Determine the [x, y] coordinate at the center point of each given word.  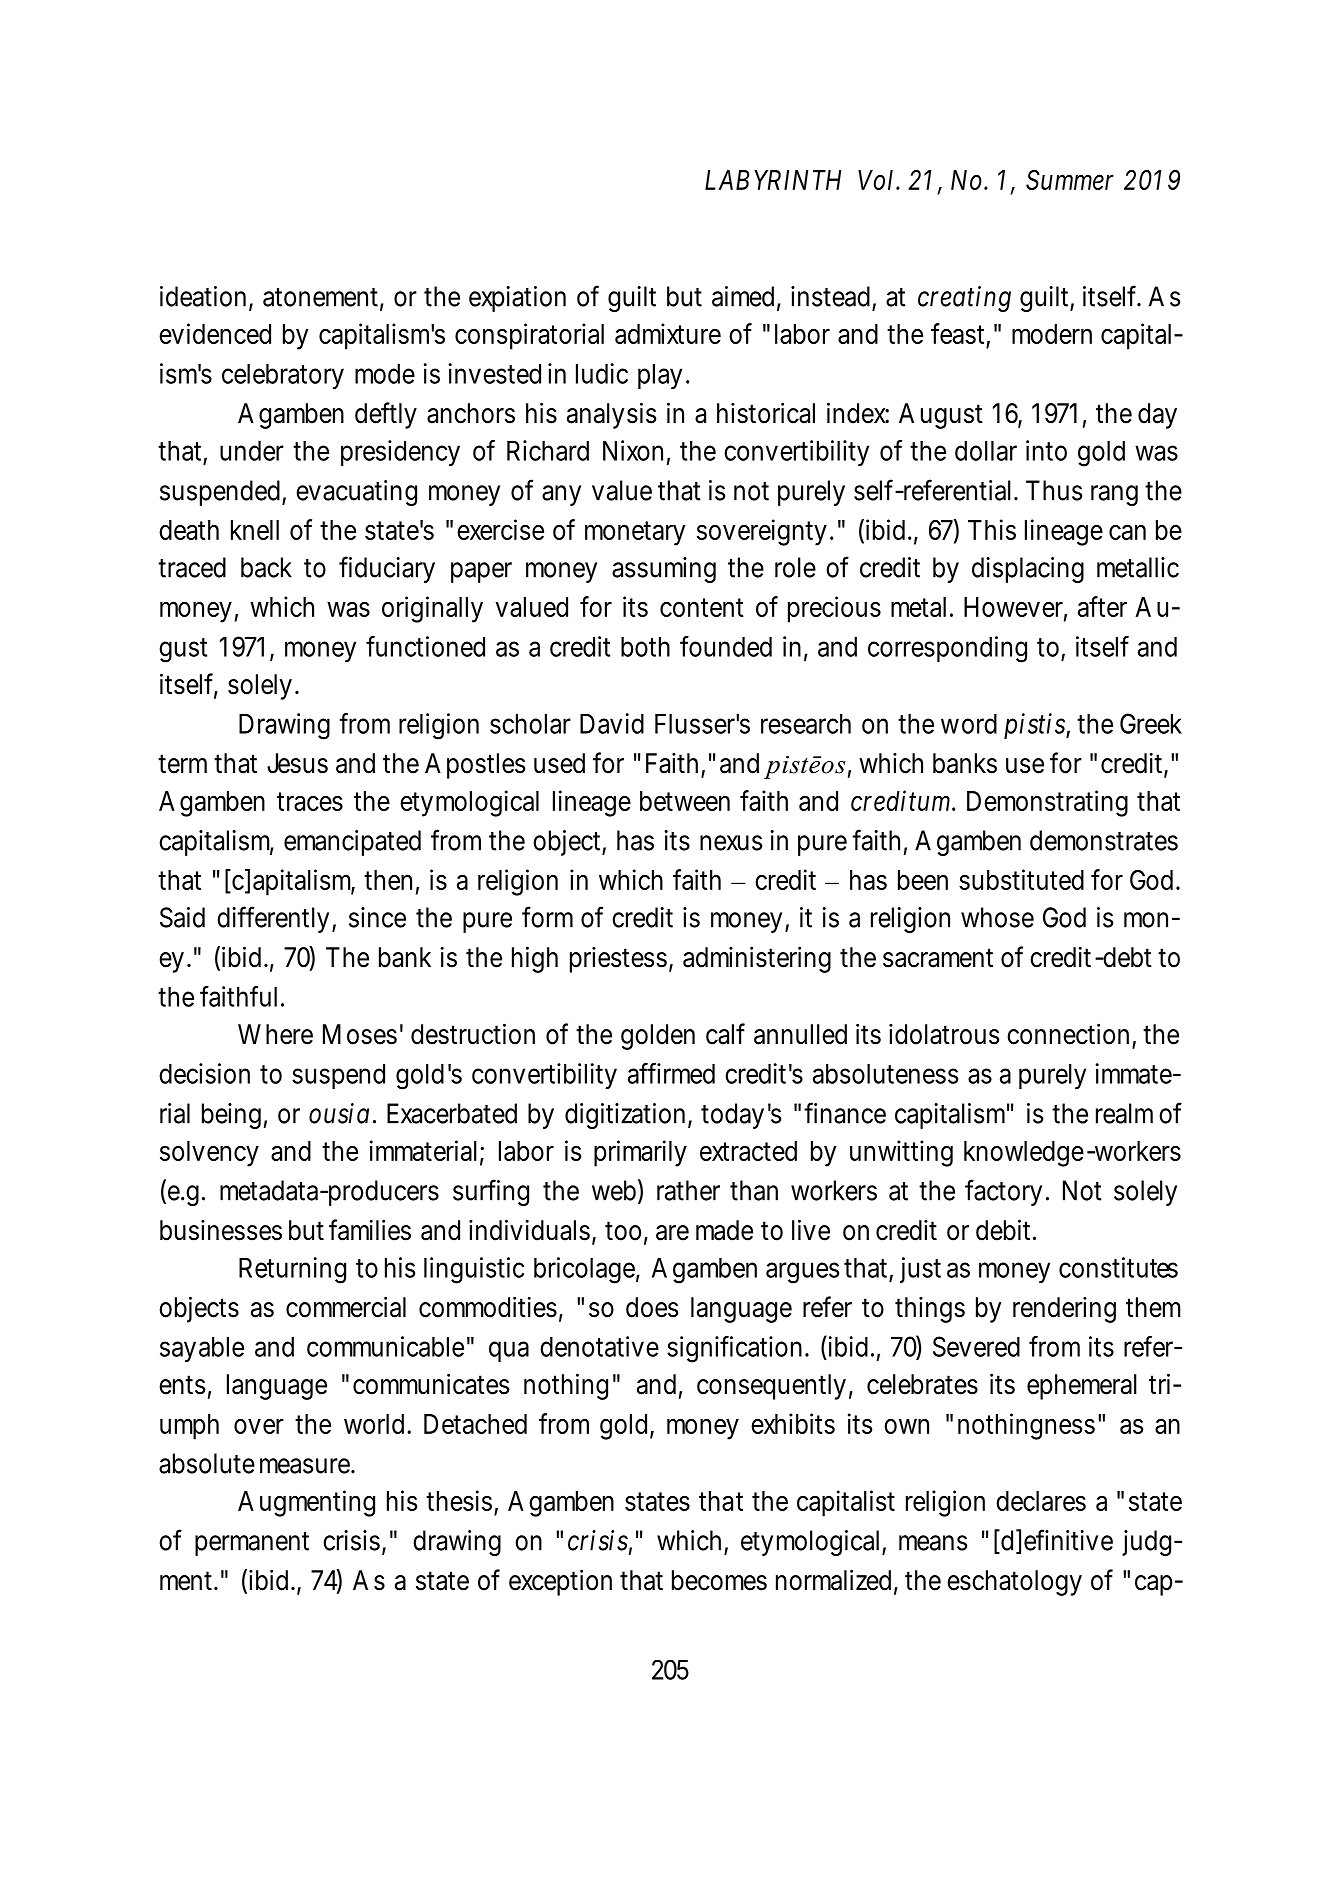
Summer [1070, 180]
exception [560, 1582]
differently [273, 919]
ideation [203, 296]
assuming [664, 570]
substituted [1021, 879]
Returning [292, 1270]
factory [1003, 1192]
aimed [743, 296]
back [266, 567]
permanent [252, 1544]
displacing [1028, 570]
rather [688, 1190]
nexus [731, 843]
